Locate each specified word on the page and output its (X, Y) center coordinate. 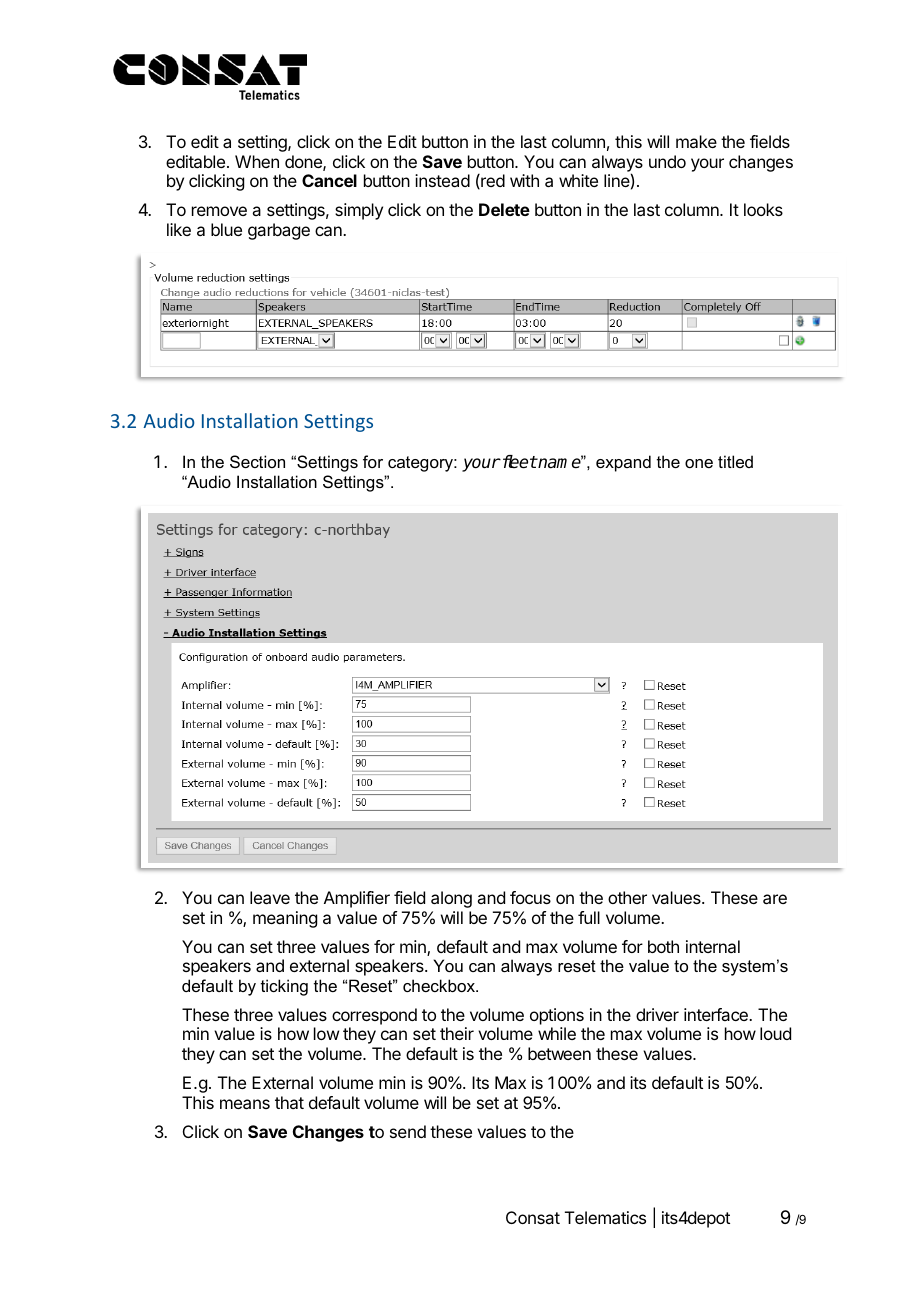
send (408, 1131)
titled (735, 461)
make (696, 141)
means (245, 1104)
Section (257, 461)
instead (442, 180)
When (257, 161)
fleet (518, 462)
